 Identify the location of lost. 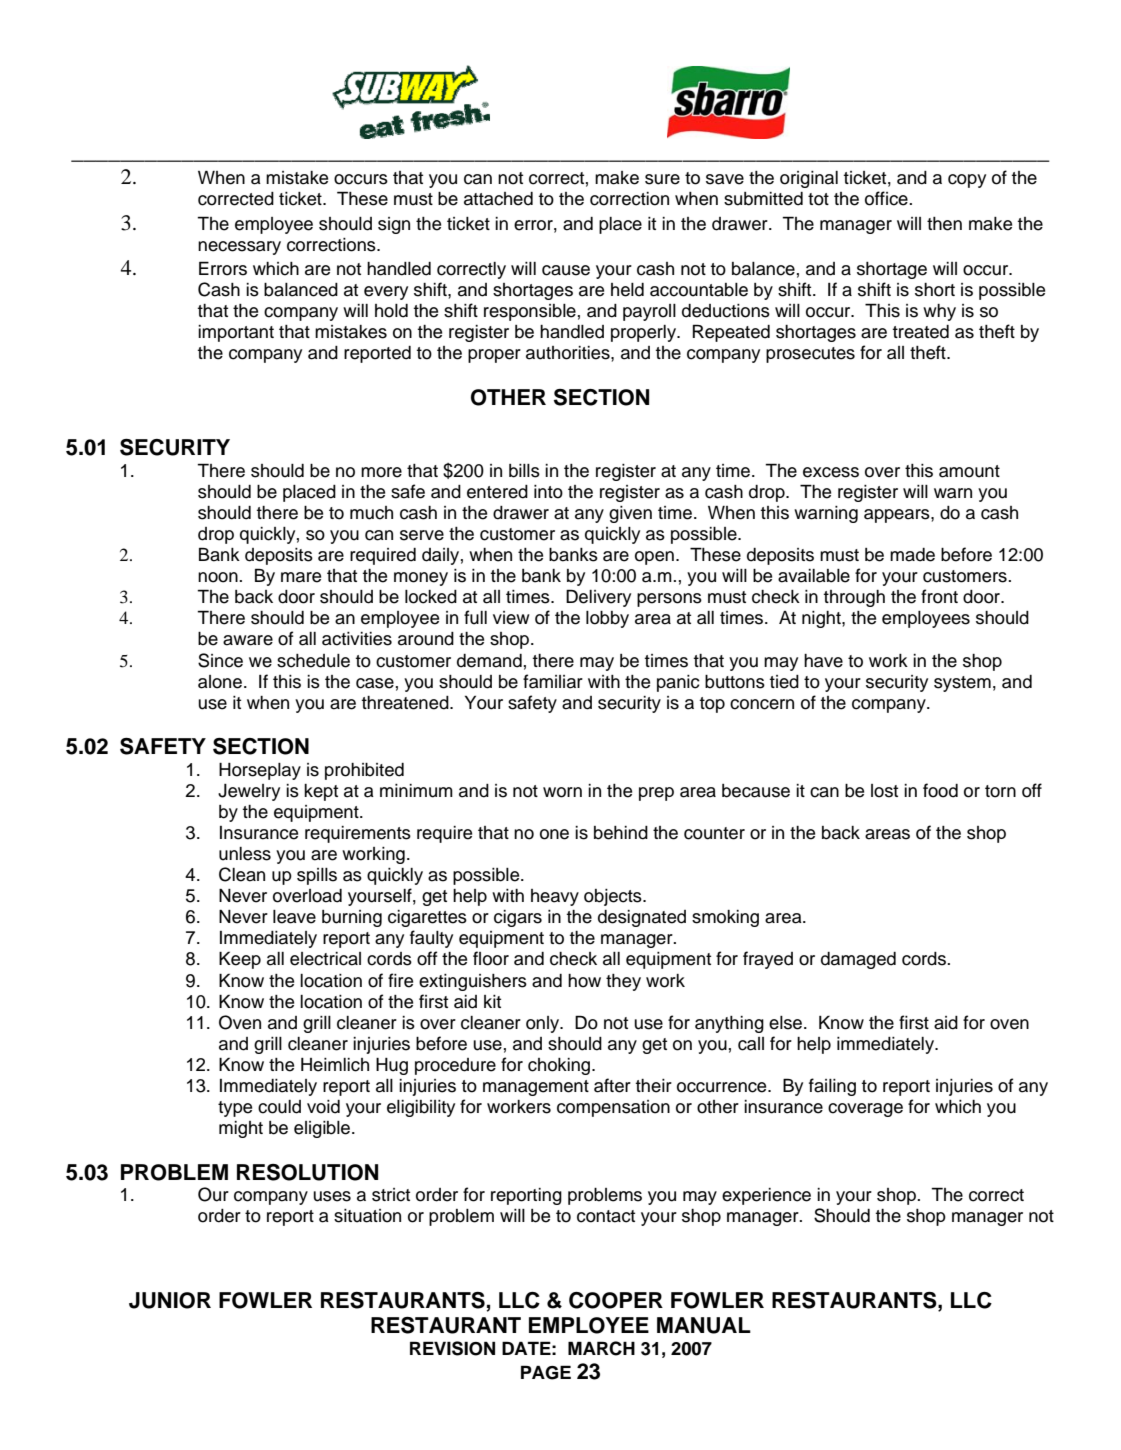
(884, 791).
